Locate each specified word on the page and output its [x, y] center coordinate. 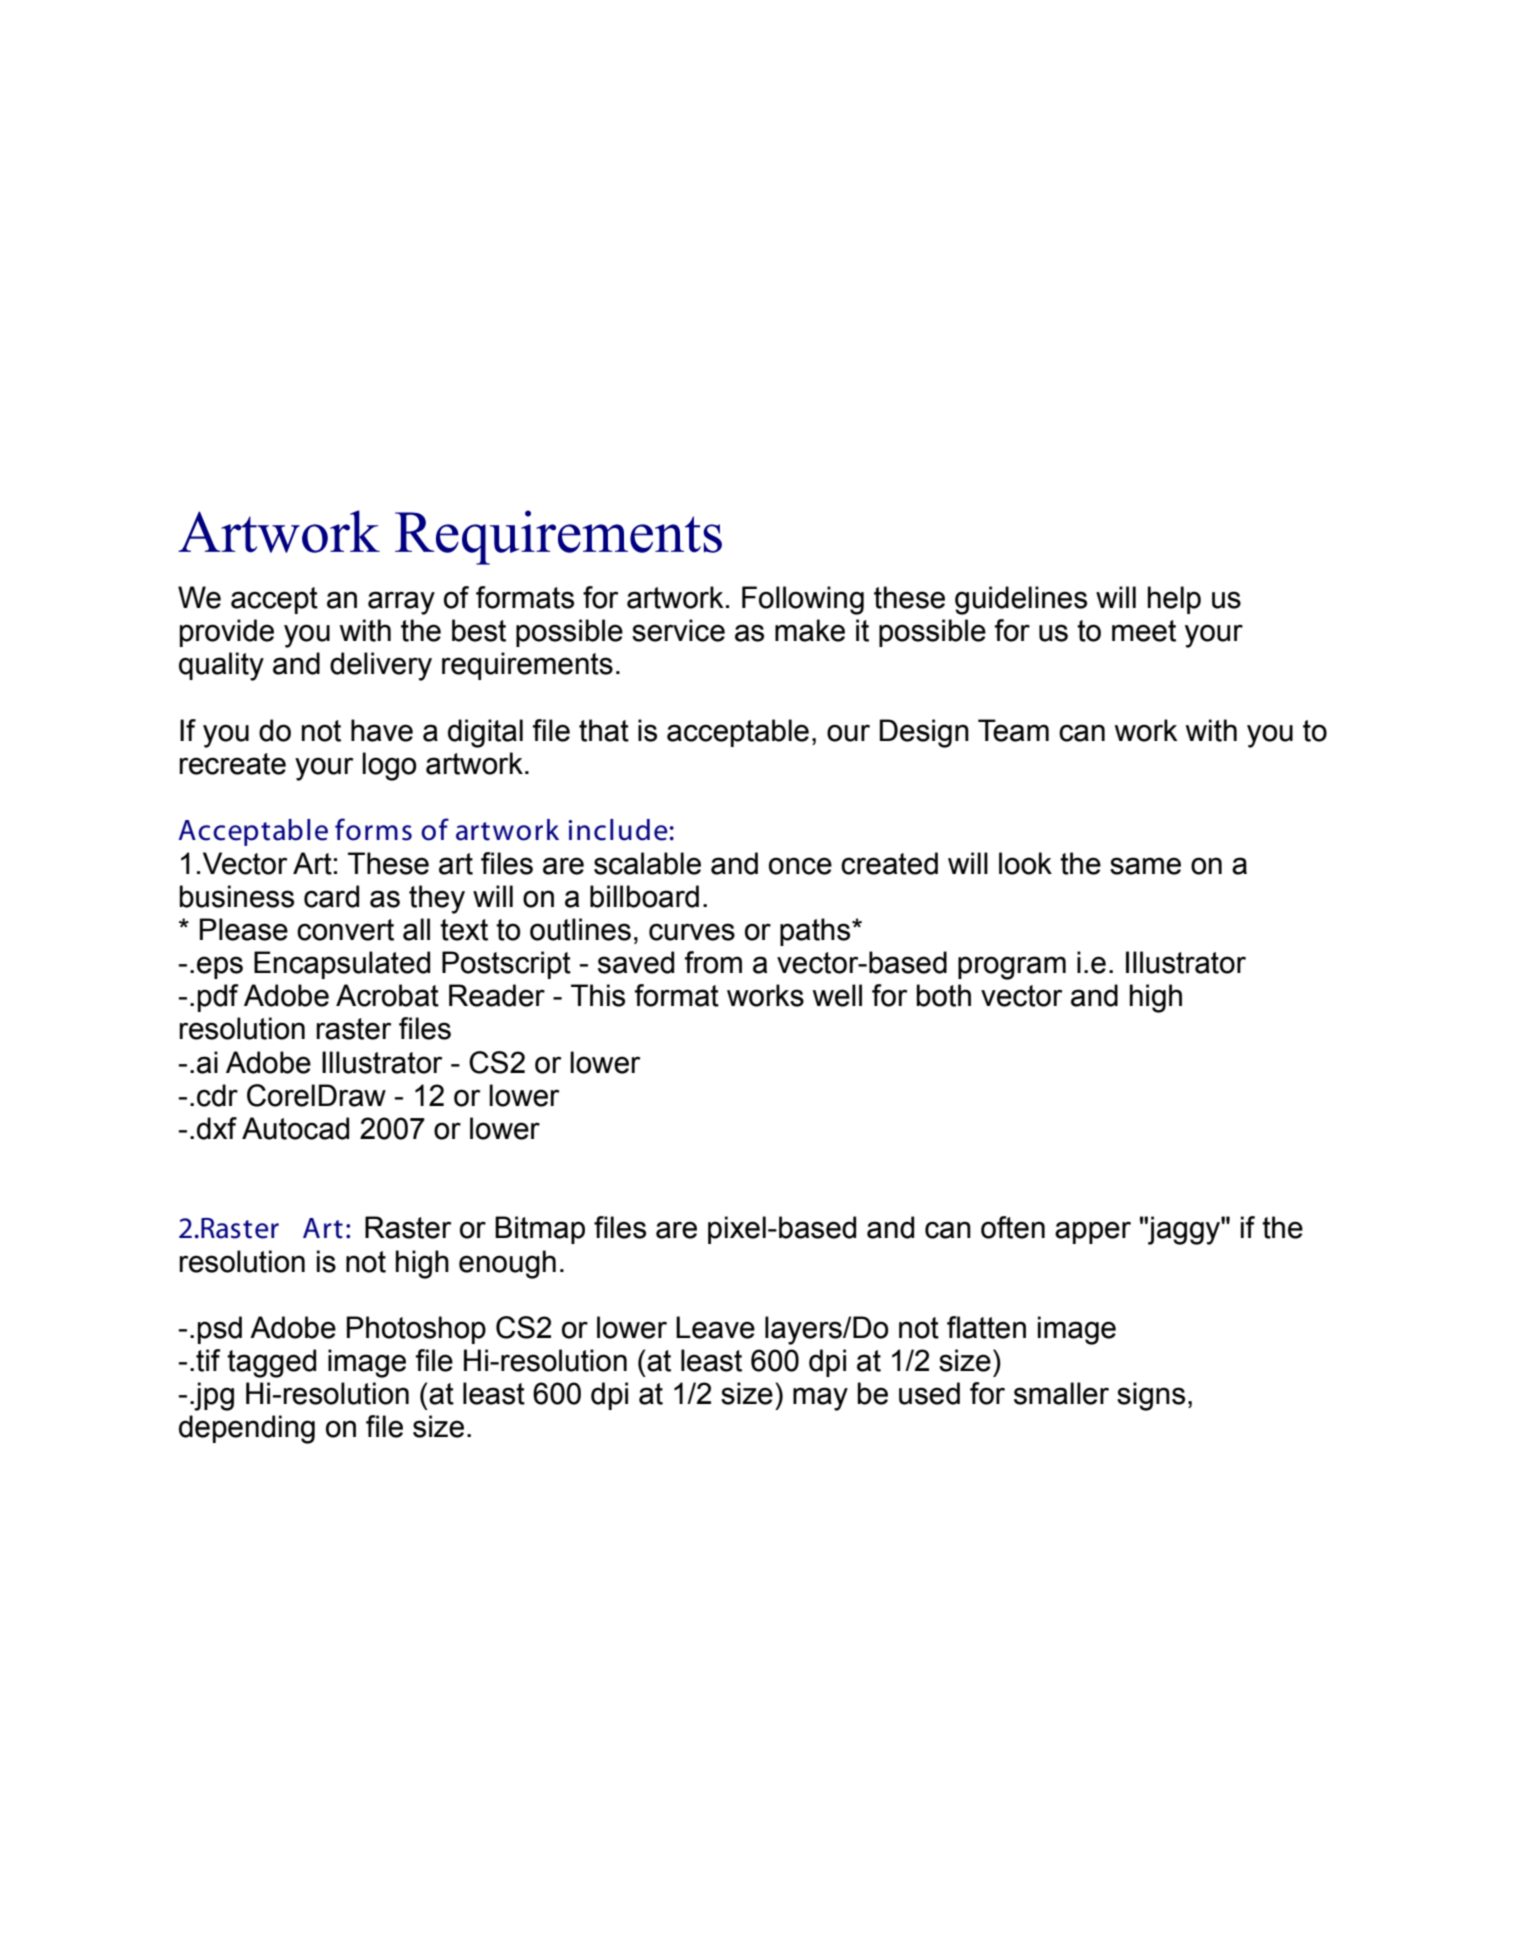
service [678, 630]
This [598, 995]
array [401, 603]
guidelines [1021, 600]
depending [247, 1429]
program [1012, 968]
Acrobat [387, 995]
